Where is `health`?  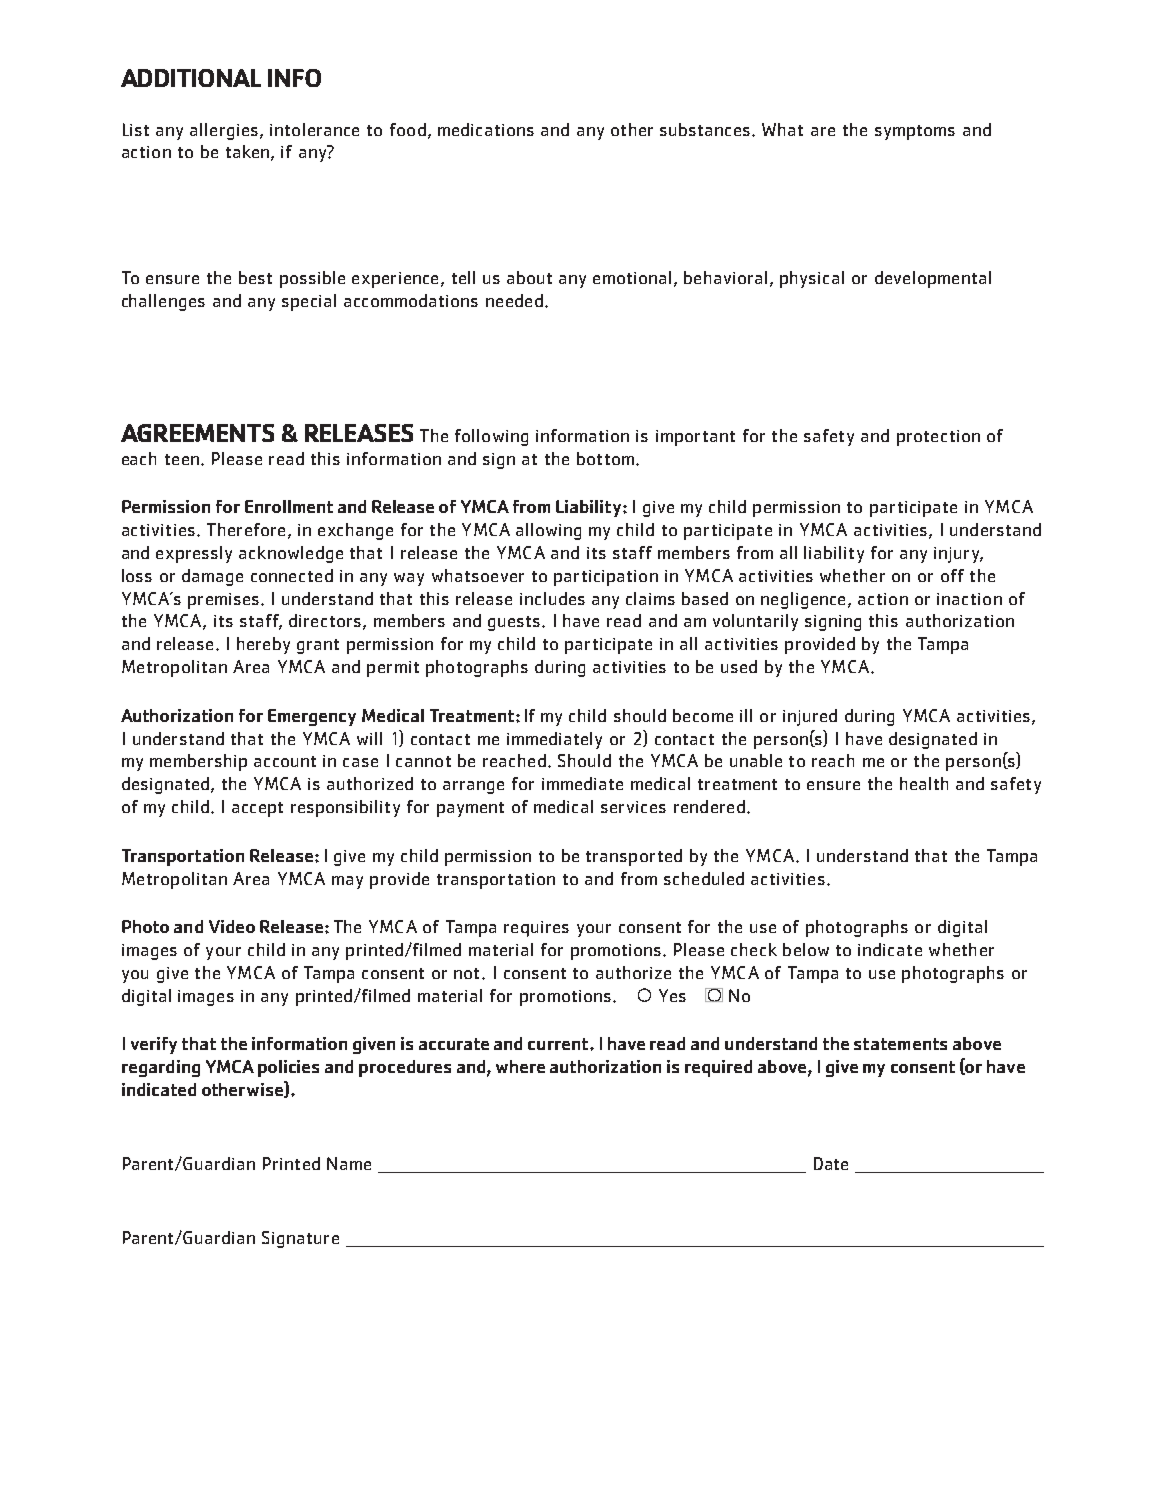 health is located at coordinates (924, 783).
